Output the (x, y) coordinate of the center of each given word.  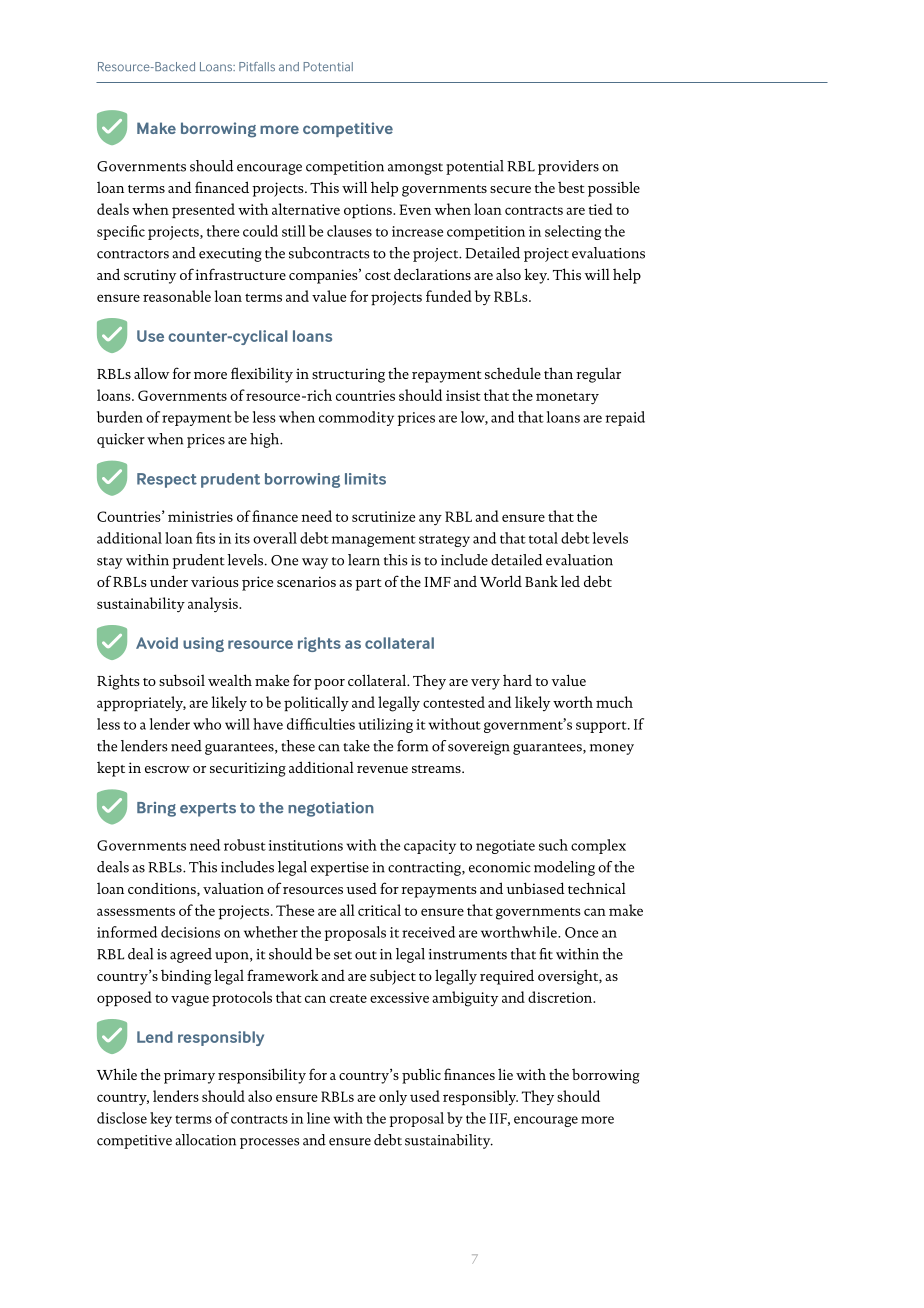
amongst (415, 169)
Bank (541, 581)
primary (189, 1076)
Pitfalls (257, 67)
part (368, 585)
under (169, 581)
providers (568, 167)
